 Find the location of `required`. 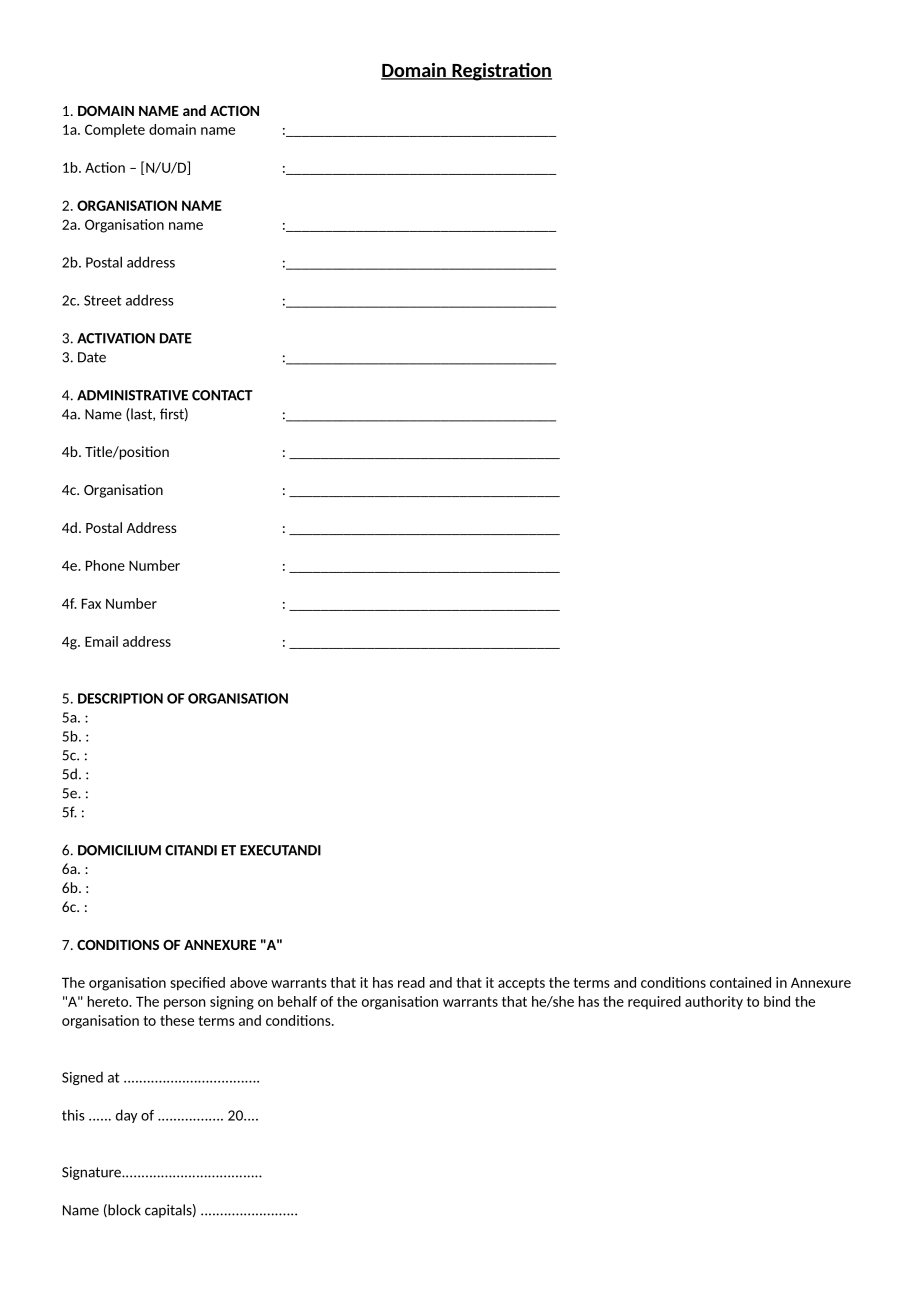

required is located at coordinates (654, 1002).
